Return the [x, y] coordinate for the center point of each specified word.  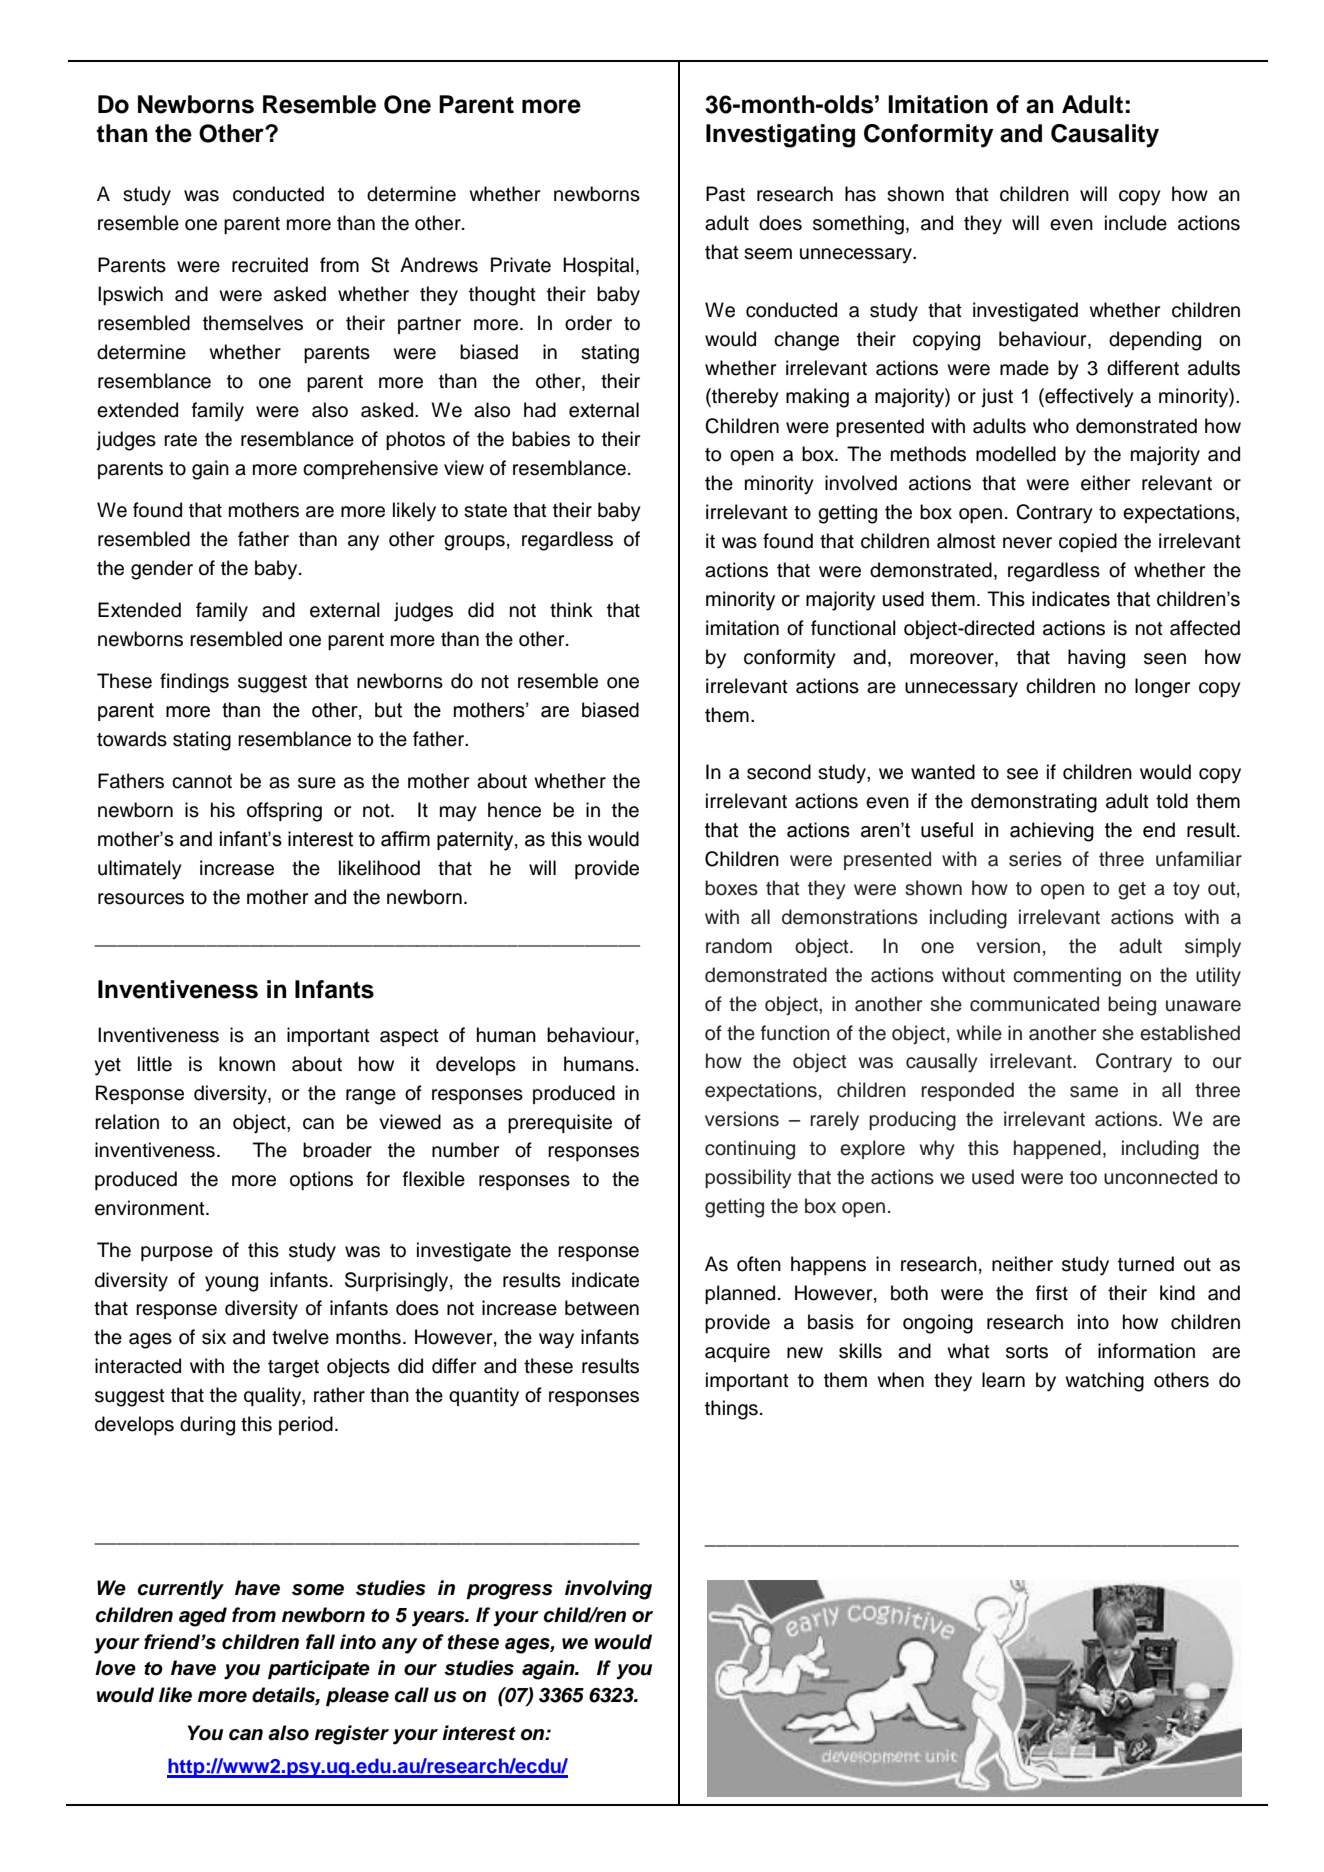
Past [725, 194]
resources [141, 899]
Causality [1105, 136]
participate [319, 1669]
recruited [270, 265]
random [739, 946]
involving [608, 1590]
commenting [1067, 977]
